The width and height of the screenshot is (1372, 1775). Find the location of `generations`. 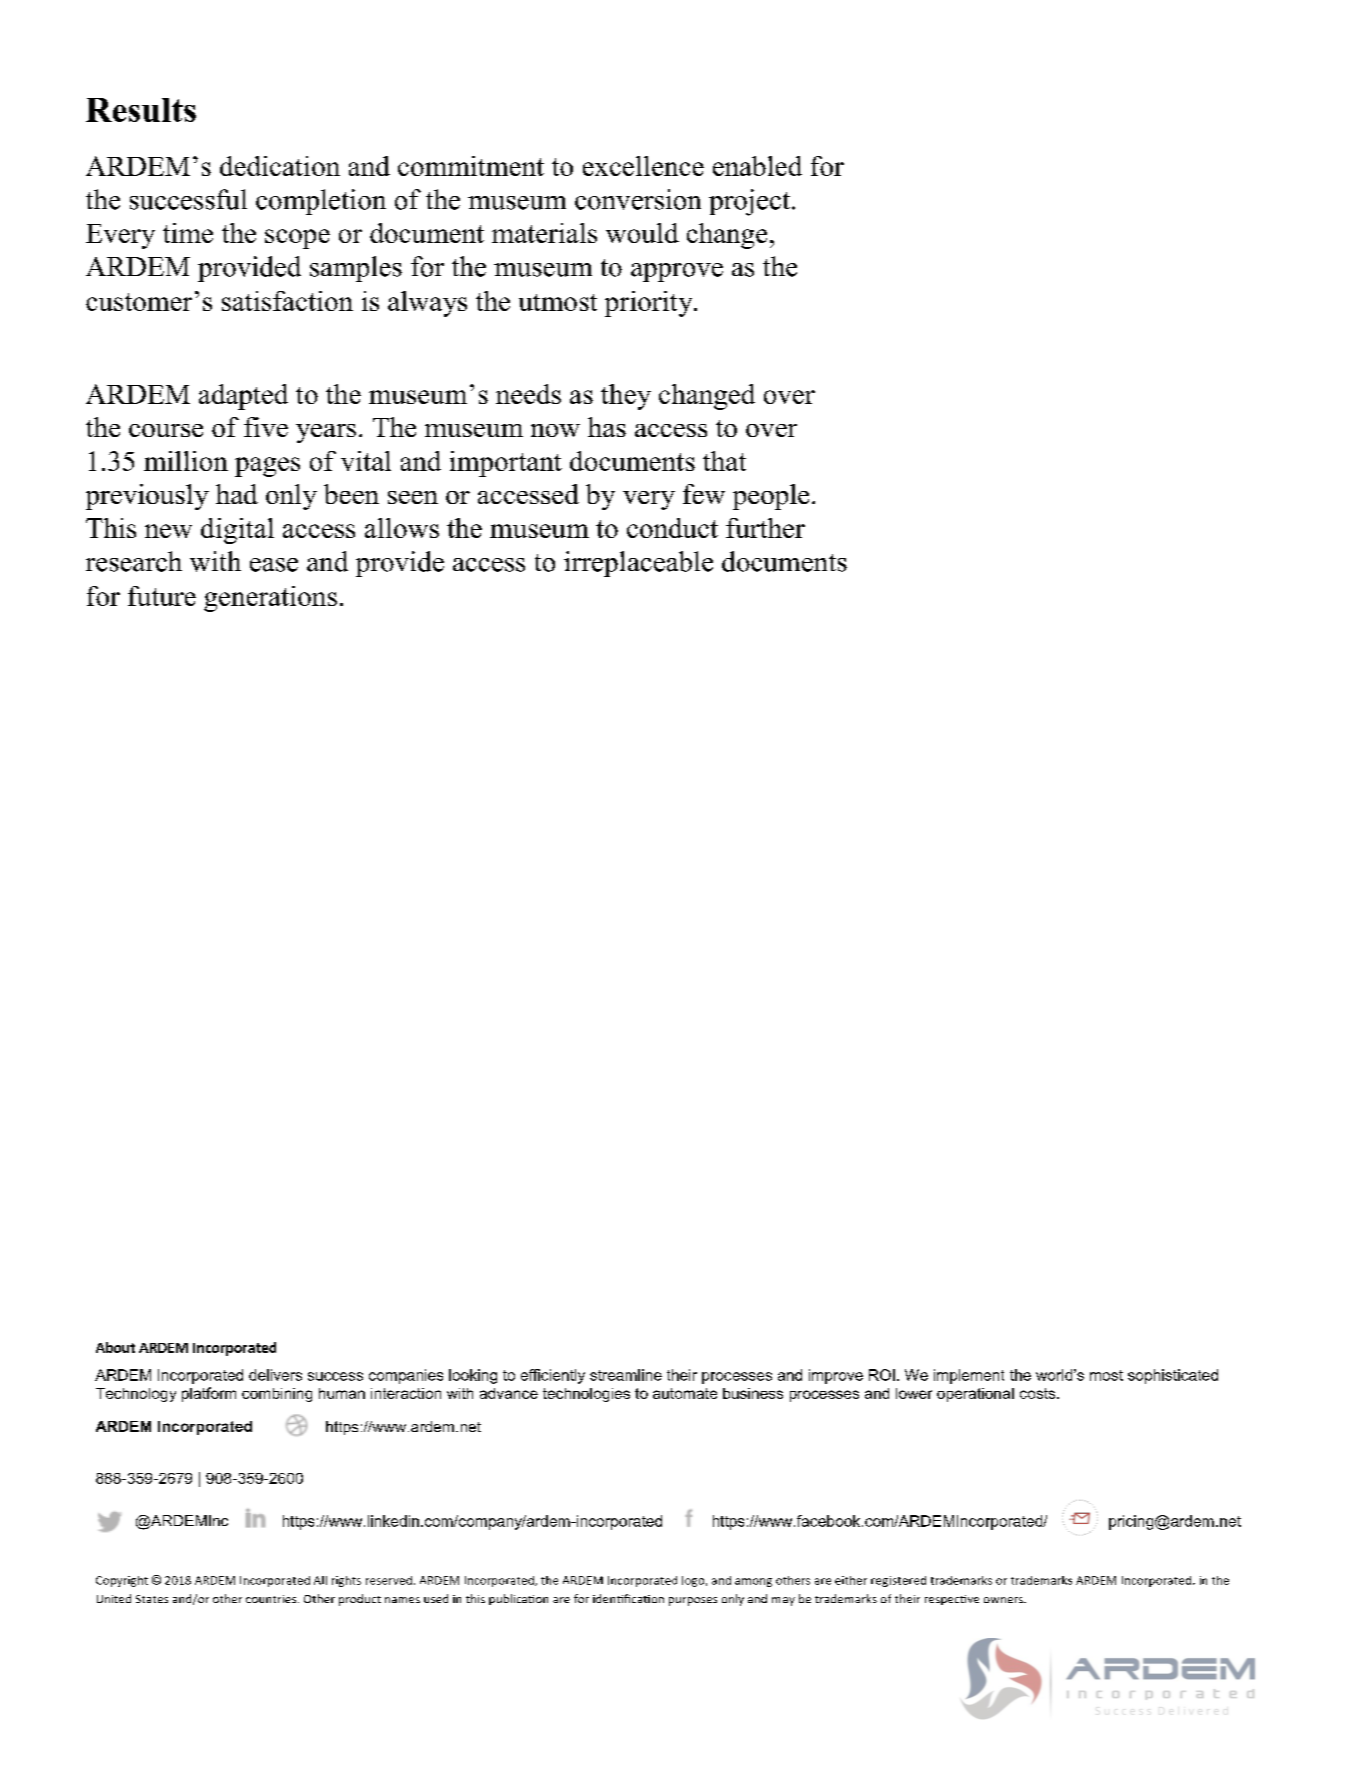

generations is located at coordinates (270, 599).
